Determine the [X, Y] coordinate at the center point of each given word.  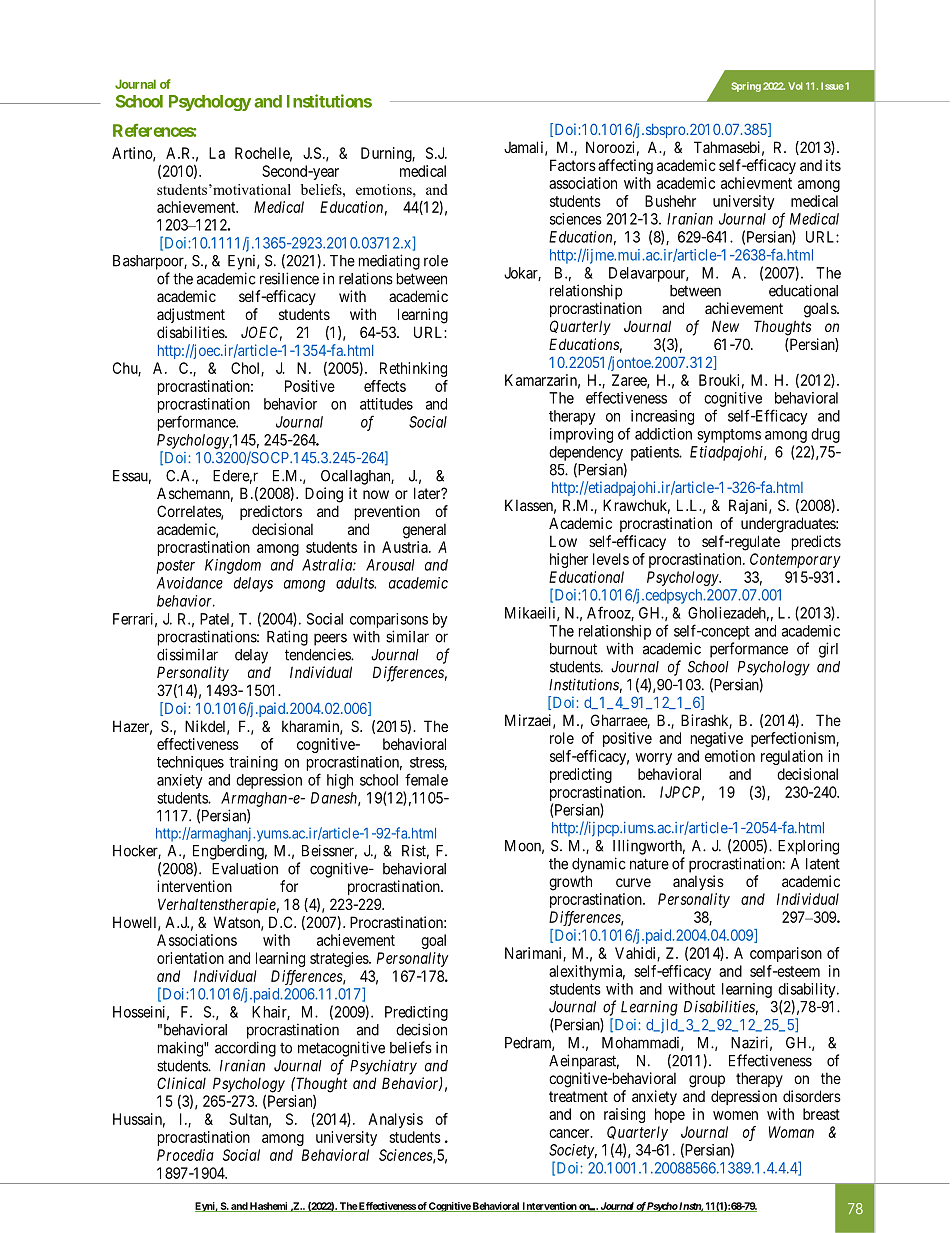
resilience [289, 278]
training [253, 763]
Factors [573, 165]
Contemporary [795, 560]
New [725, 326]
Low [563, 541]
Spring [746, 87]
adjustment [191, 315]
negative [717, 739]
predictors [271, 512]
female [426, 779]
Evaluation [245, 868]
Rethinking [413, 369]
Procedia [185, 1155]
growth [570, 883]
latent [823, 864]
